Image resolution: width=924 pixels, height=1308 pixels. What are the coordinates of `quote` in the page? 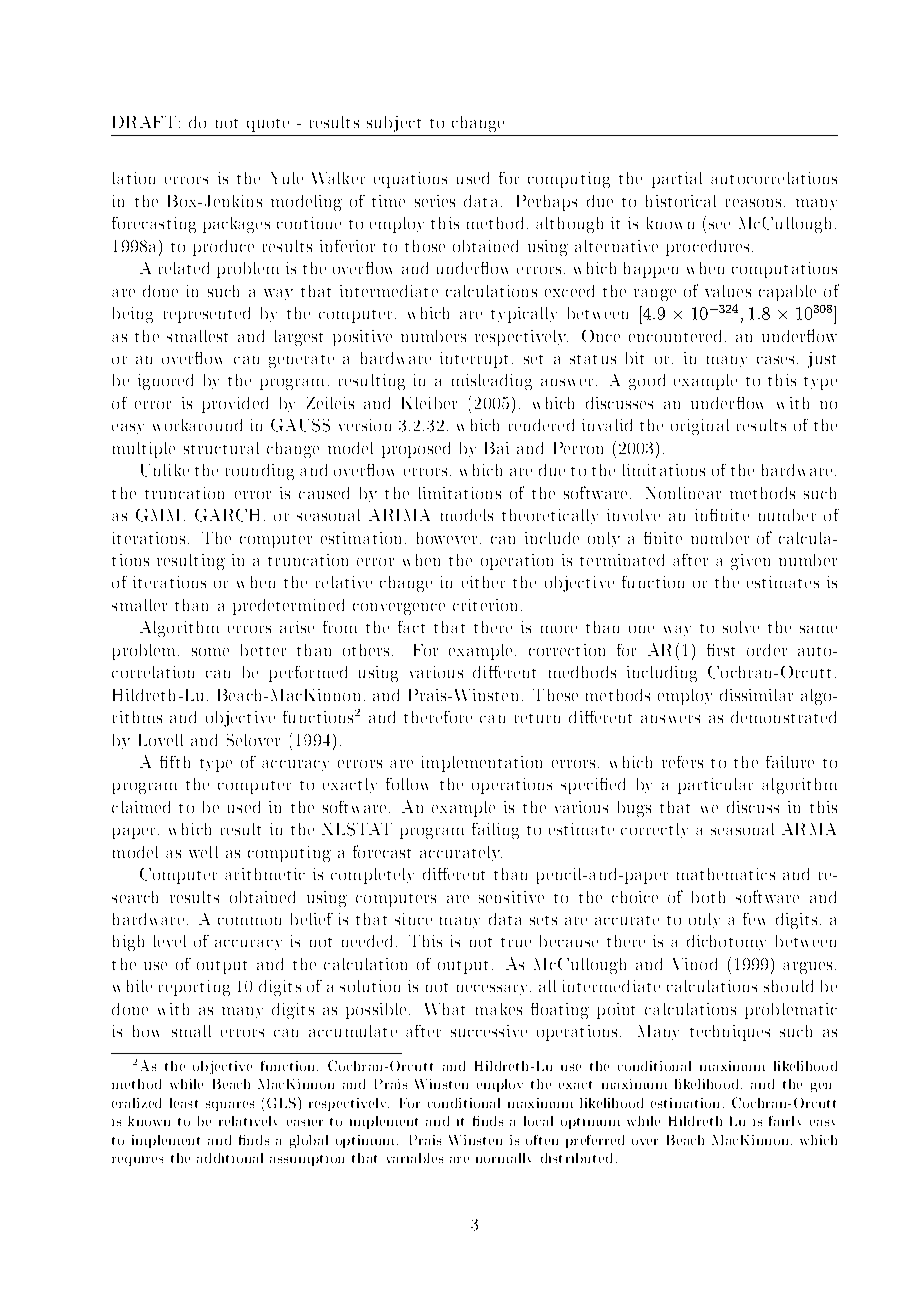 It's located at (268, 125).
